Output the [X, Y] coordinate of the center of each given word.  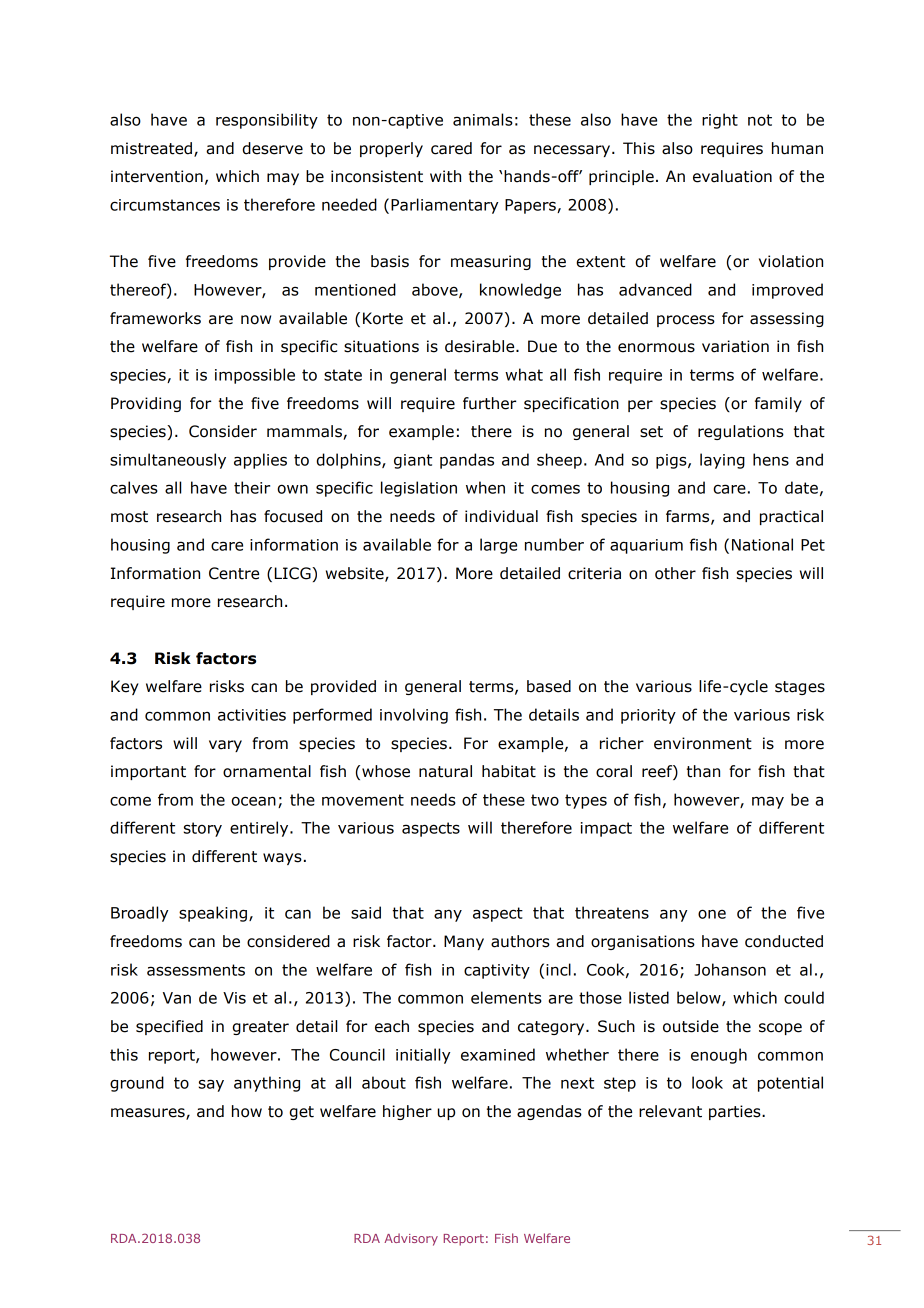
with [445, 176]
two [545, 800]
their [252, 487]
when [485, 487]
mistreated [153, 149]
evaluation [732, 176]
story [203, 829]
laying [722, 461]
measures [149, 1114]
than [703, 771]
